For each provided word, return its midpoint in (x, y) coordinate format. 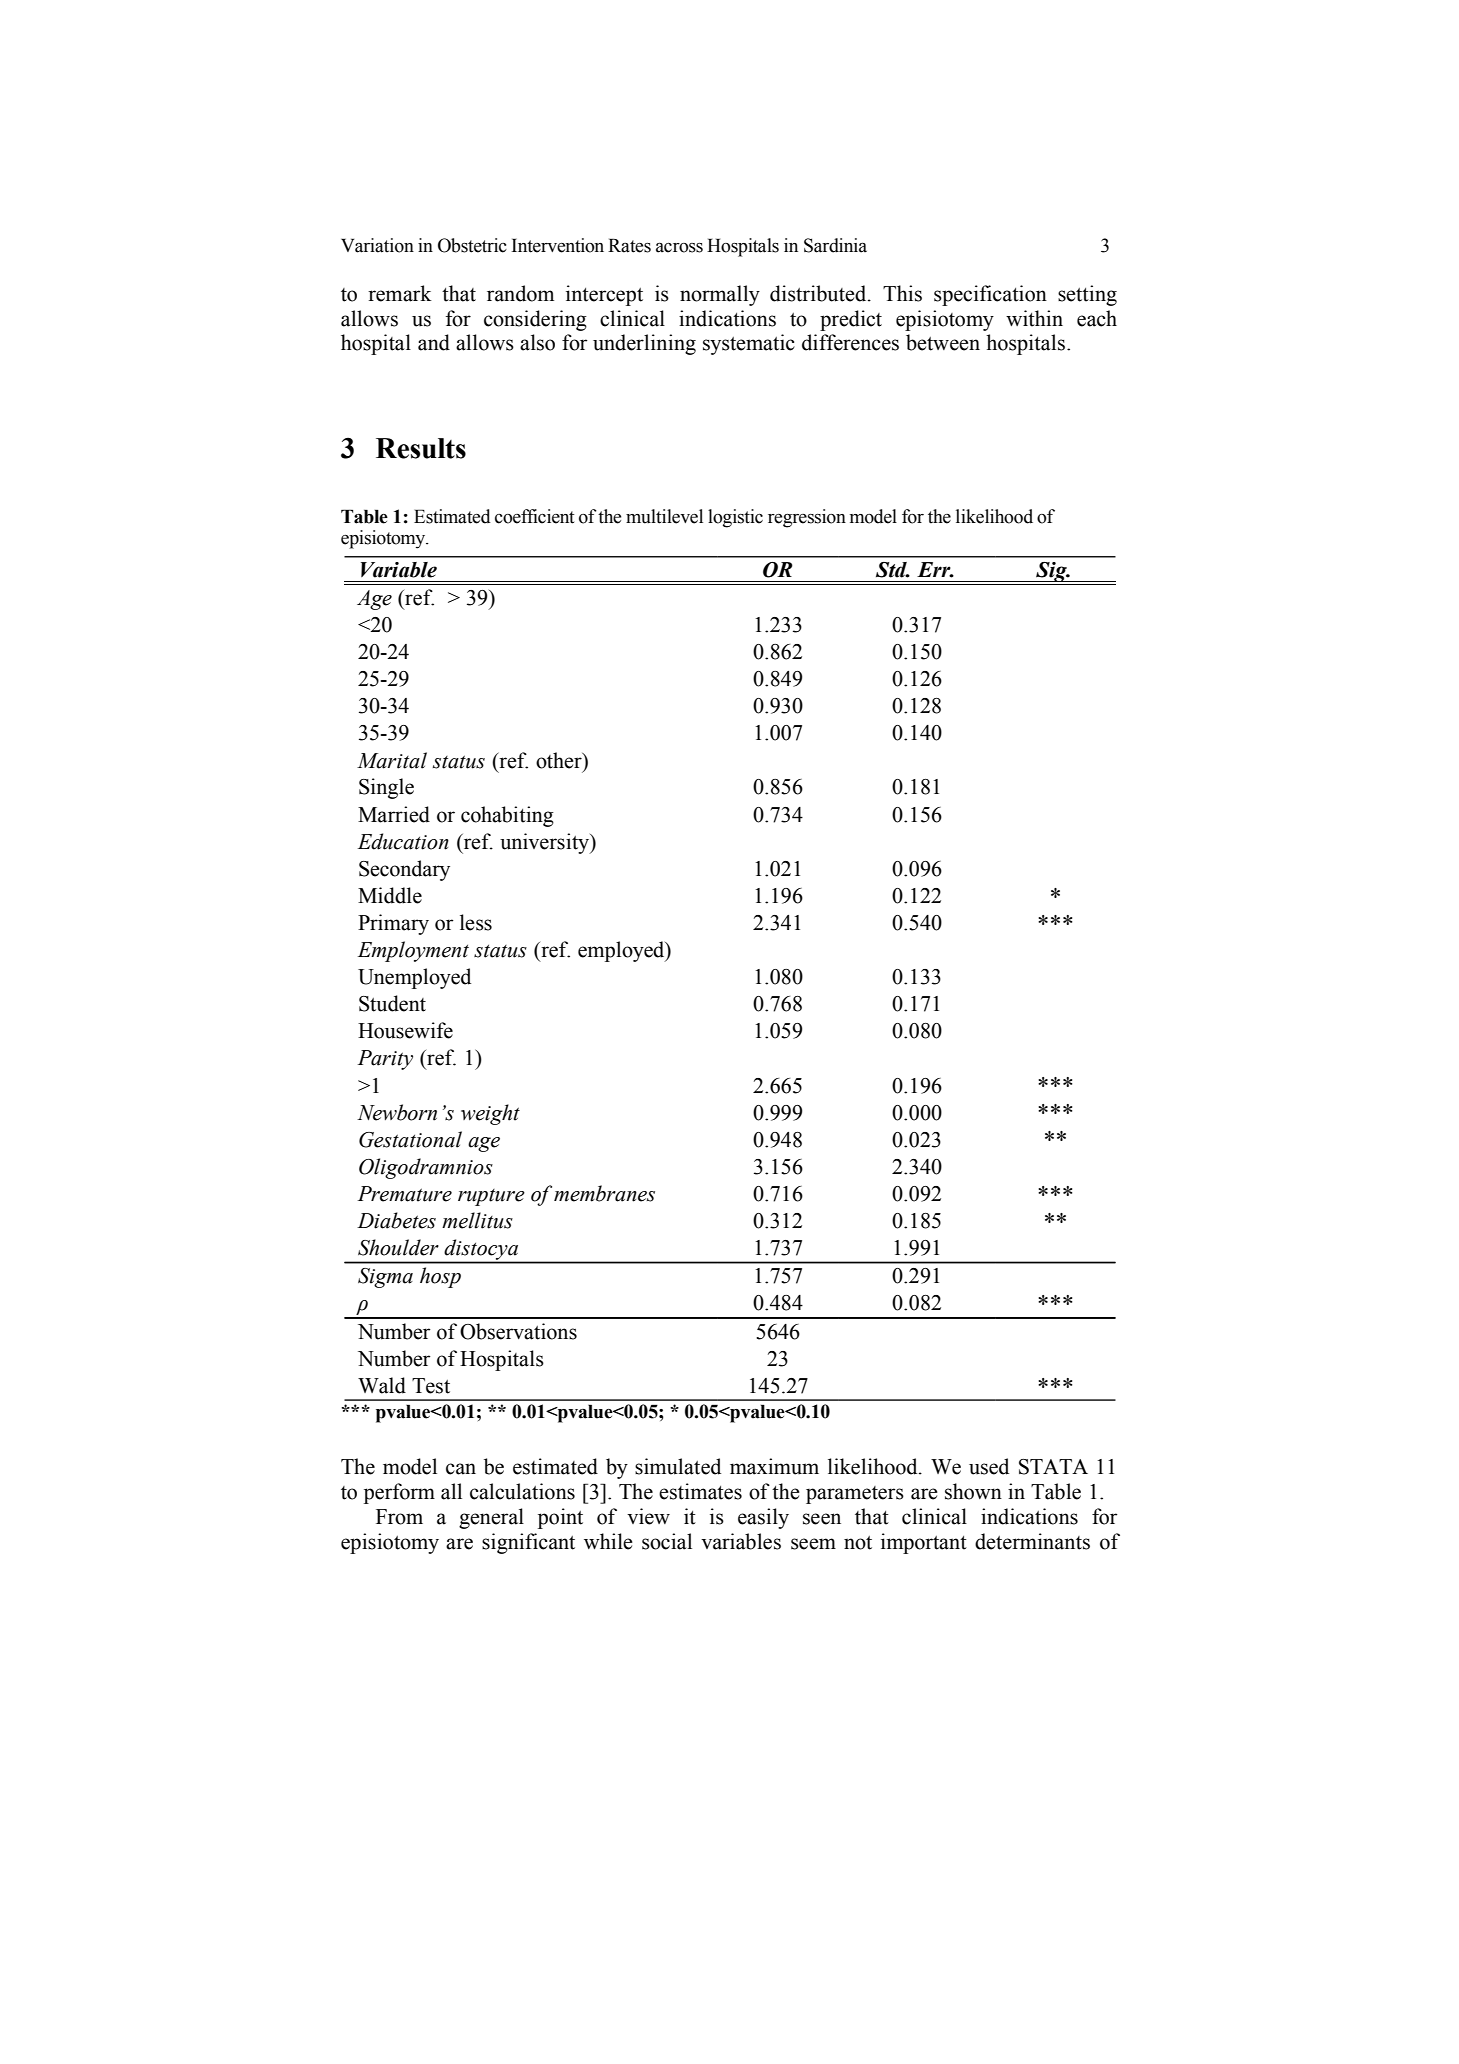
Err (935, 570)
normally (720, 295)
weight (490, 1114)
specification (990, 295)
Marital (392, 760)
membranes (604, 1193)
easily (763, 1518)
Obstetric (472, 245)
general (491, 1518)
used (989, 1466)
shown (973, 1491)
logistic (735, 518)
